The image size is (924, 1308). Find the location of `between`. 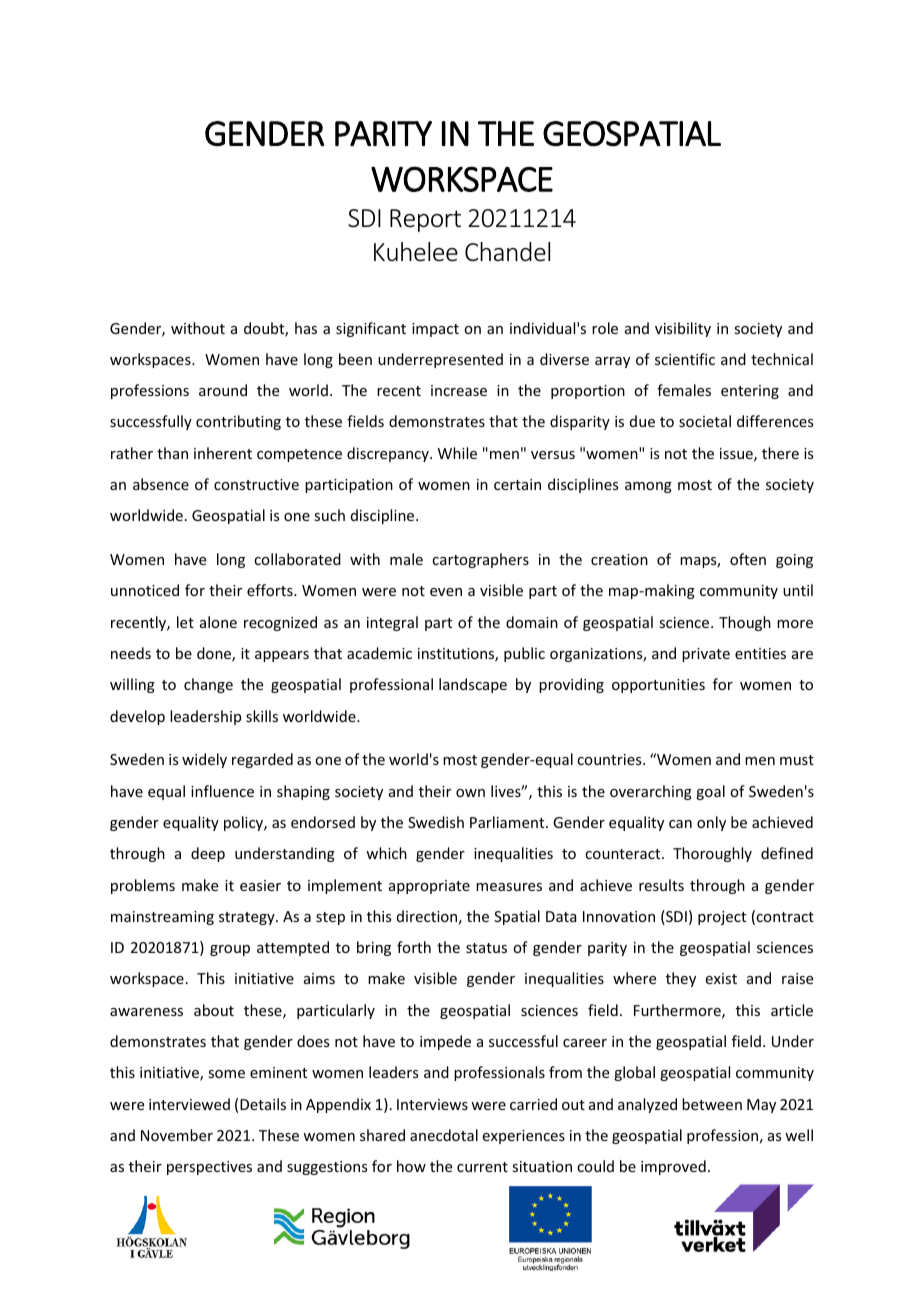

between is located at coordinates (712, 1104).
